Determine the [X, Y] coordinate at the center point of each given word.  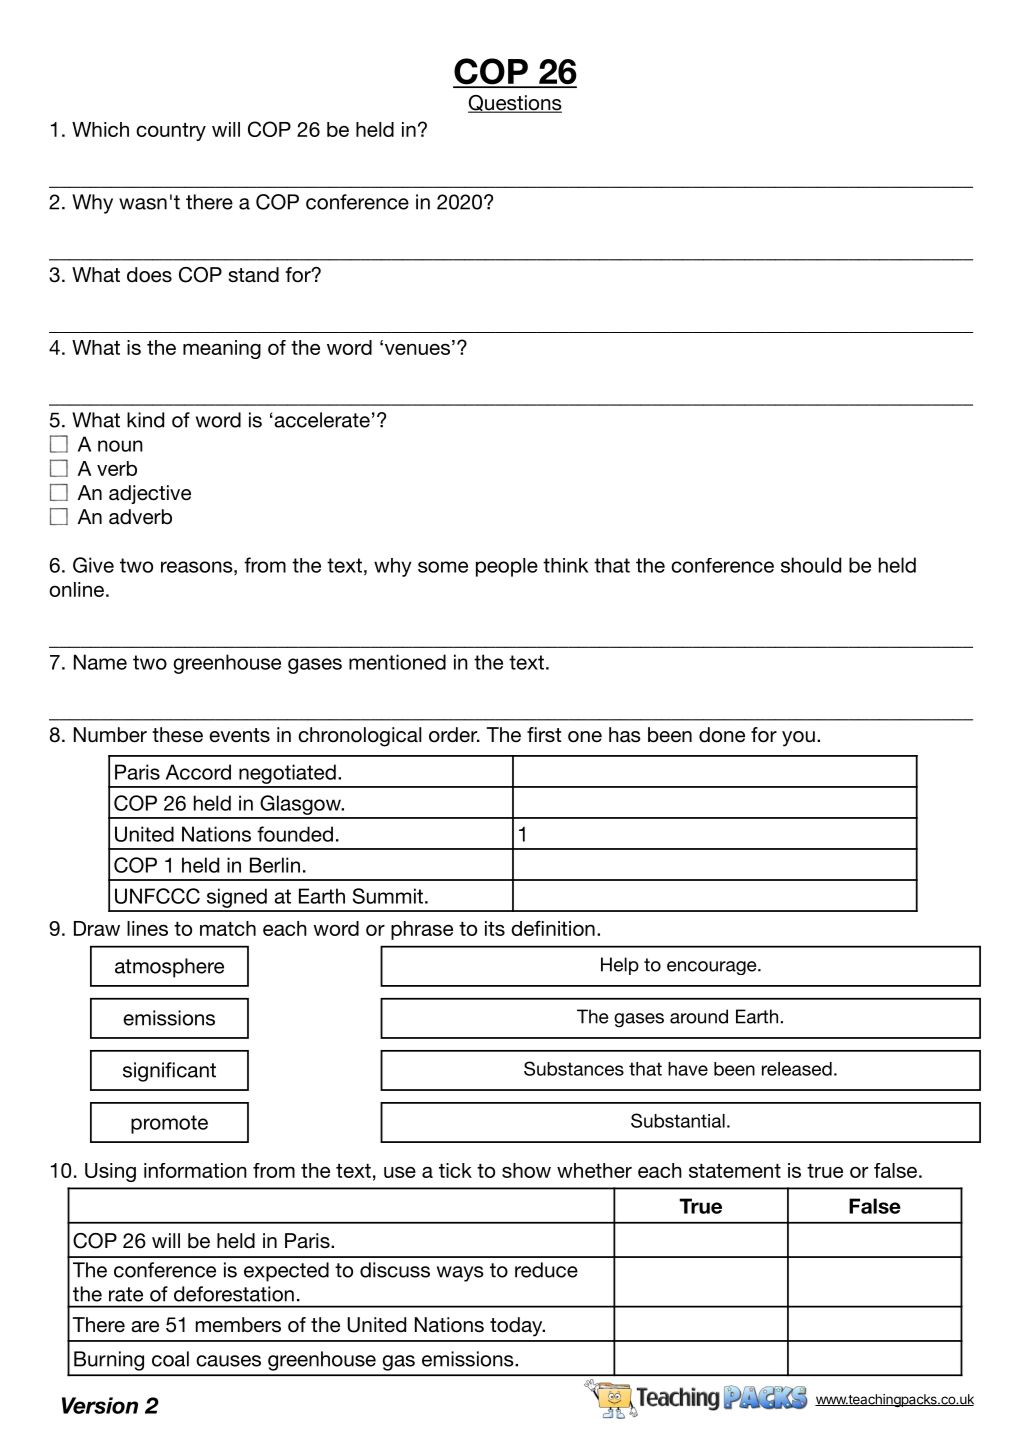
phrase [422, 930]
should [811, 565]
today [517, 1327]
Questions [515, 104]
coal [170, 1359]
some [443, 567]
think [565, 565]
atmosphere [169, 968]
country [171, 132]
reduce [546, 1270]
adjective [150, 494]
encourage [713, 968]
